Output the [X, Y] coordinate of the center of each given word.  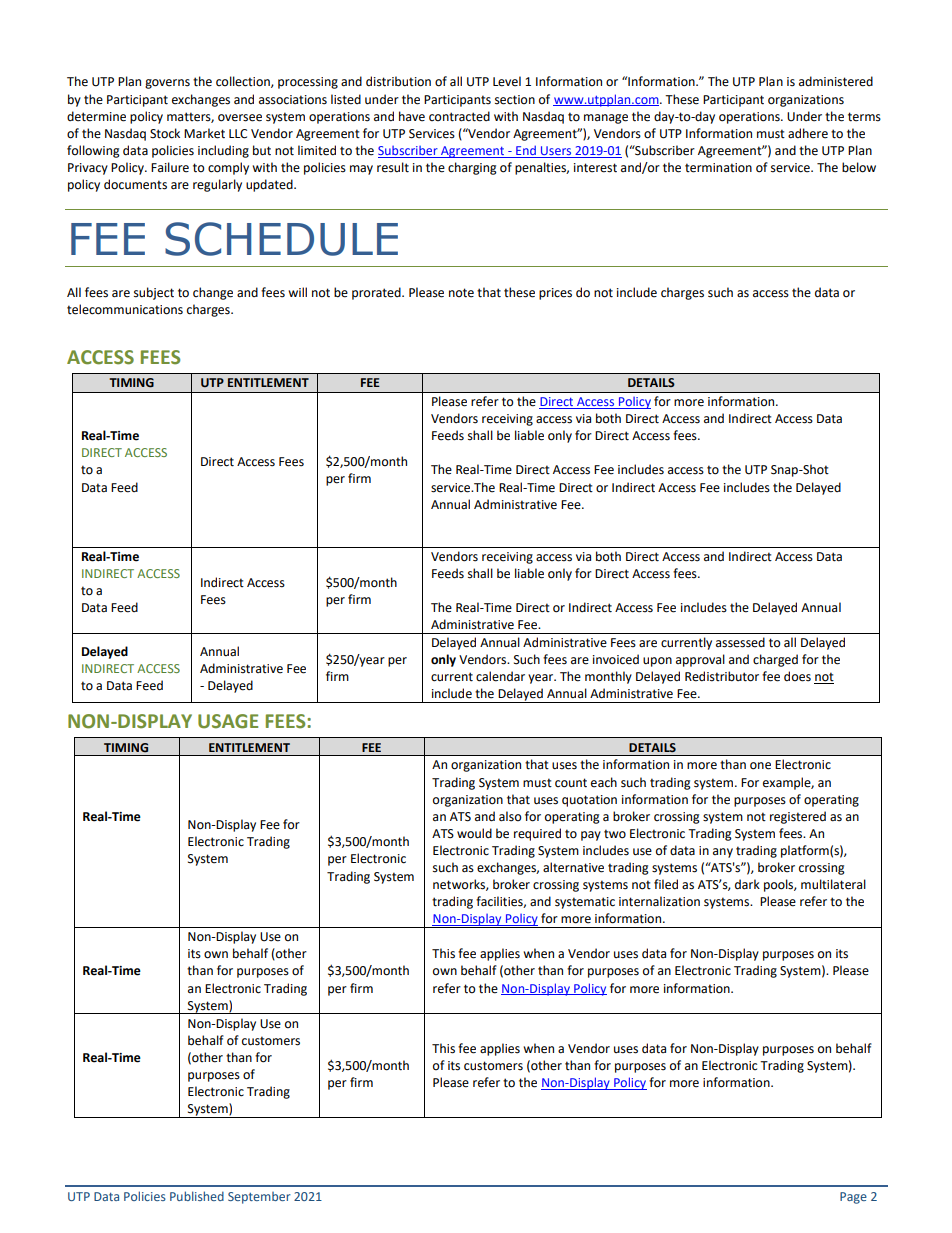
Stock [165, 133]
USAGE [228, 721]
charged [775, 660]
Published [197, 1196]
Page [853, 1198]
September [259, 1198]
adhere [808, 133]
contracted [459, 116]
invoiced [616, 659]
